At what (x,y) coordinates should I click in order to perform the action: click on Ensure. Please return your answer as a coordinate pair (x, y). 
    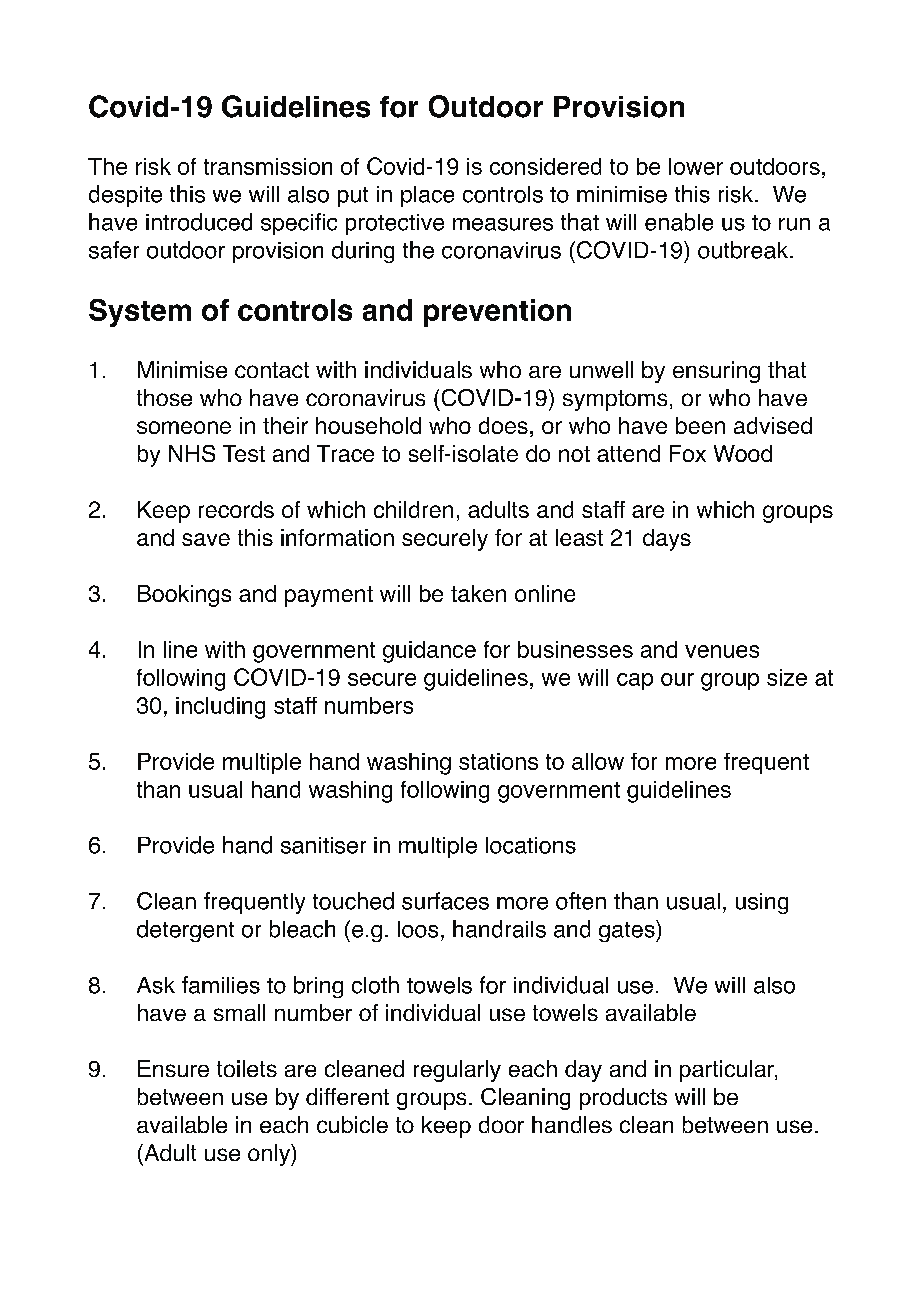
    Looking at the image, I should click on (173, 1068).
